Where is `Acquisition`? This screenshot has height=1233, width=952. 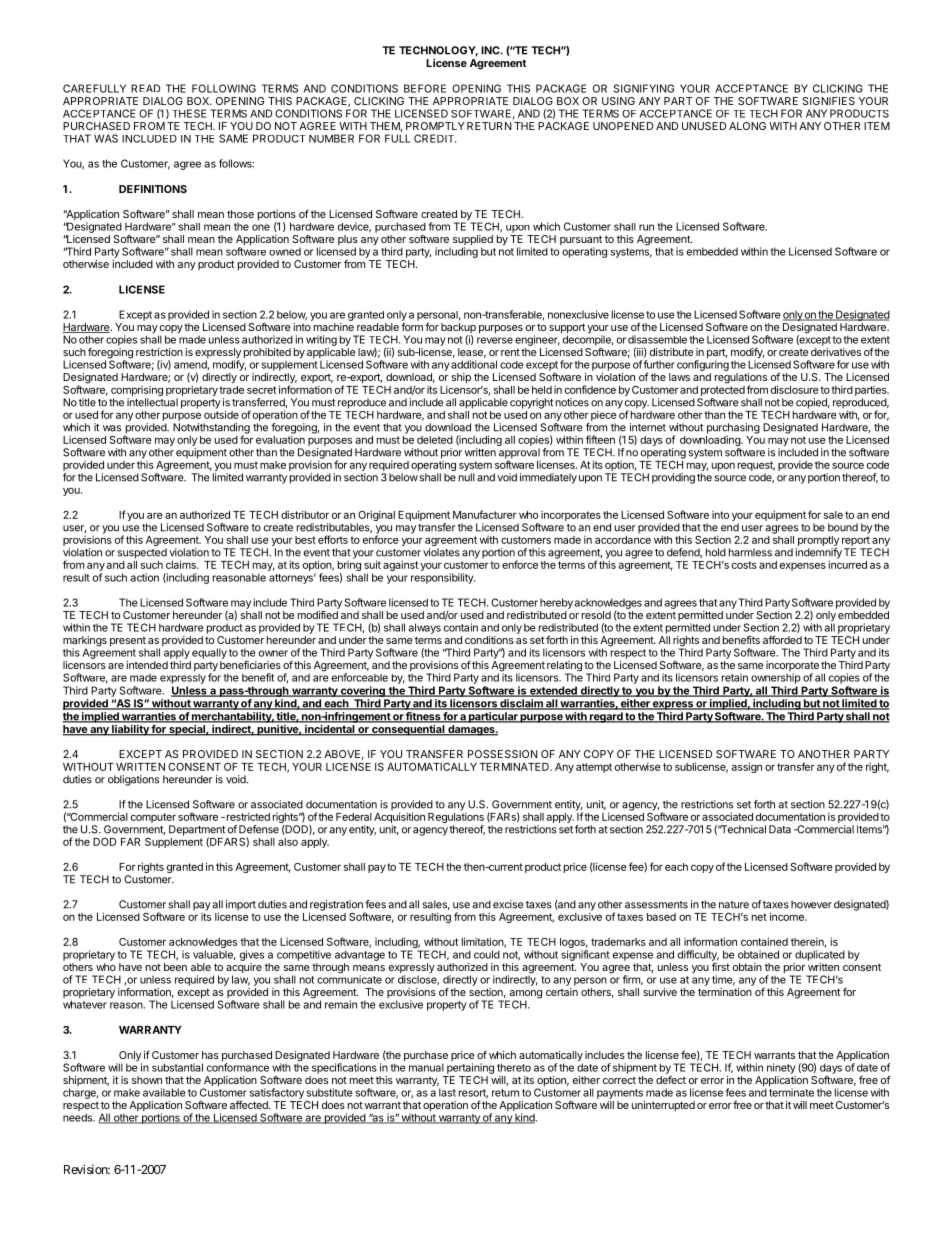
Acquisition is located at coordinates (399, 816).
